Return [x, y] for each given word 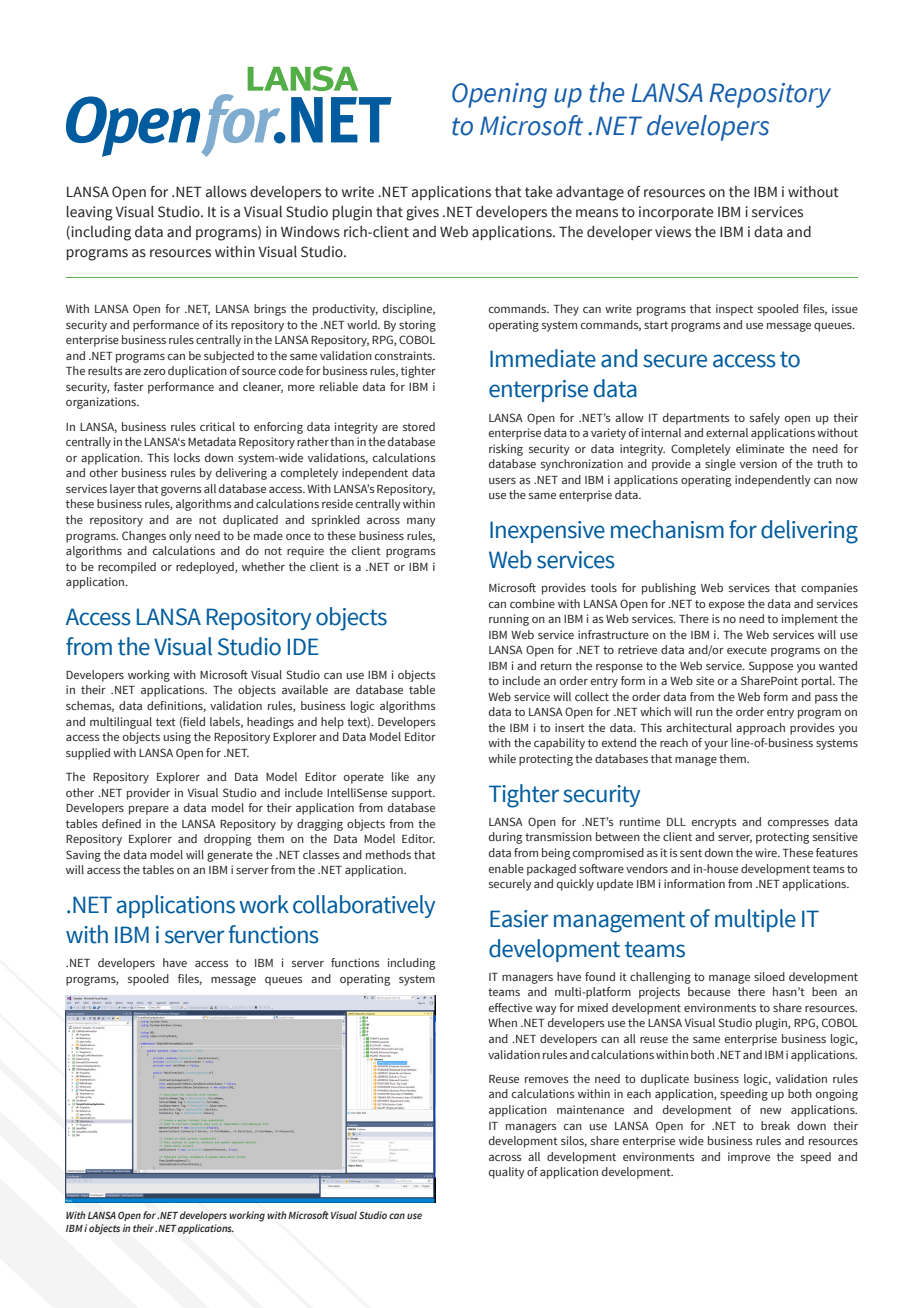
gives [422, 213]
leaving [90, 213]
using [177, 738]
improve [749, 1158]
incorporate [676, 213]
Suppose [771, 667]
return [556, 666]
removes [547, 1080]
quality [507, 1173]
